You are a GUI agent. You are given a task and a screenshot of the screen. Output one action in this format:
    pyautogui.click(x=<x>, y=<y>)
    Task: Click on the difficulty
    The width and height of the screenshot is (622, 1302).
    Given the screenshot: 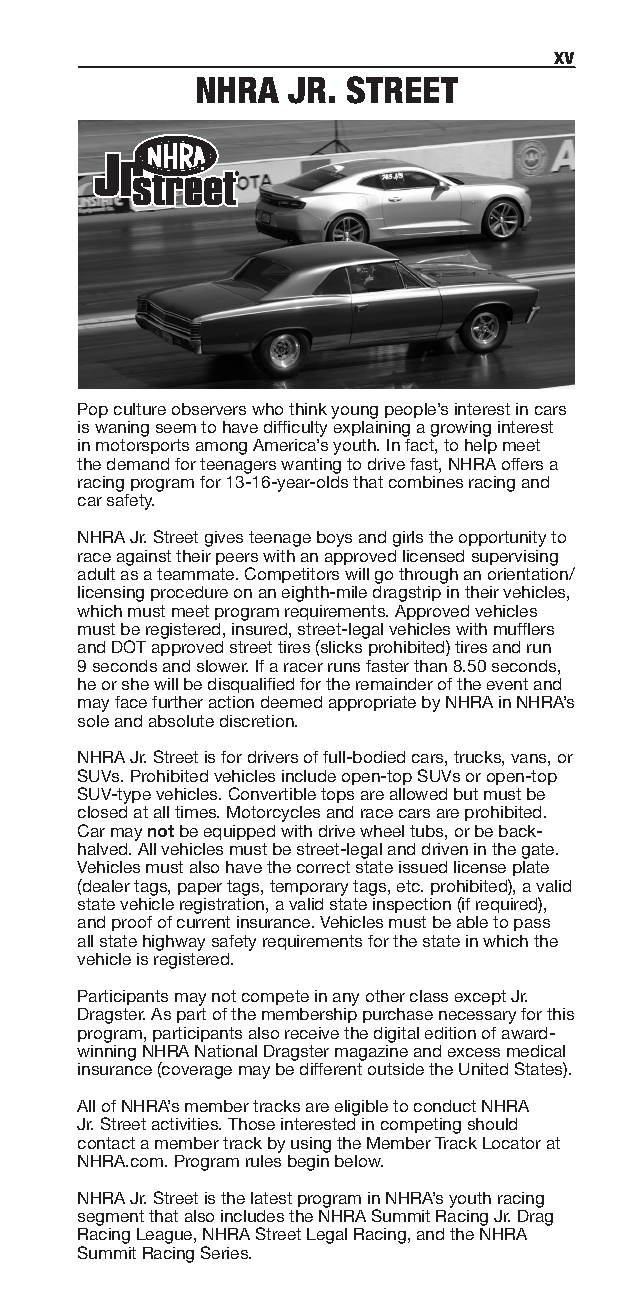 What is the action you would take?
    pyautogui.click(x=295, y=430)
